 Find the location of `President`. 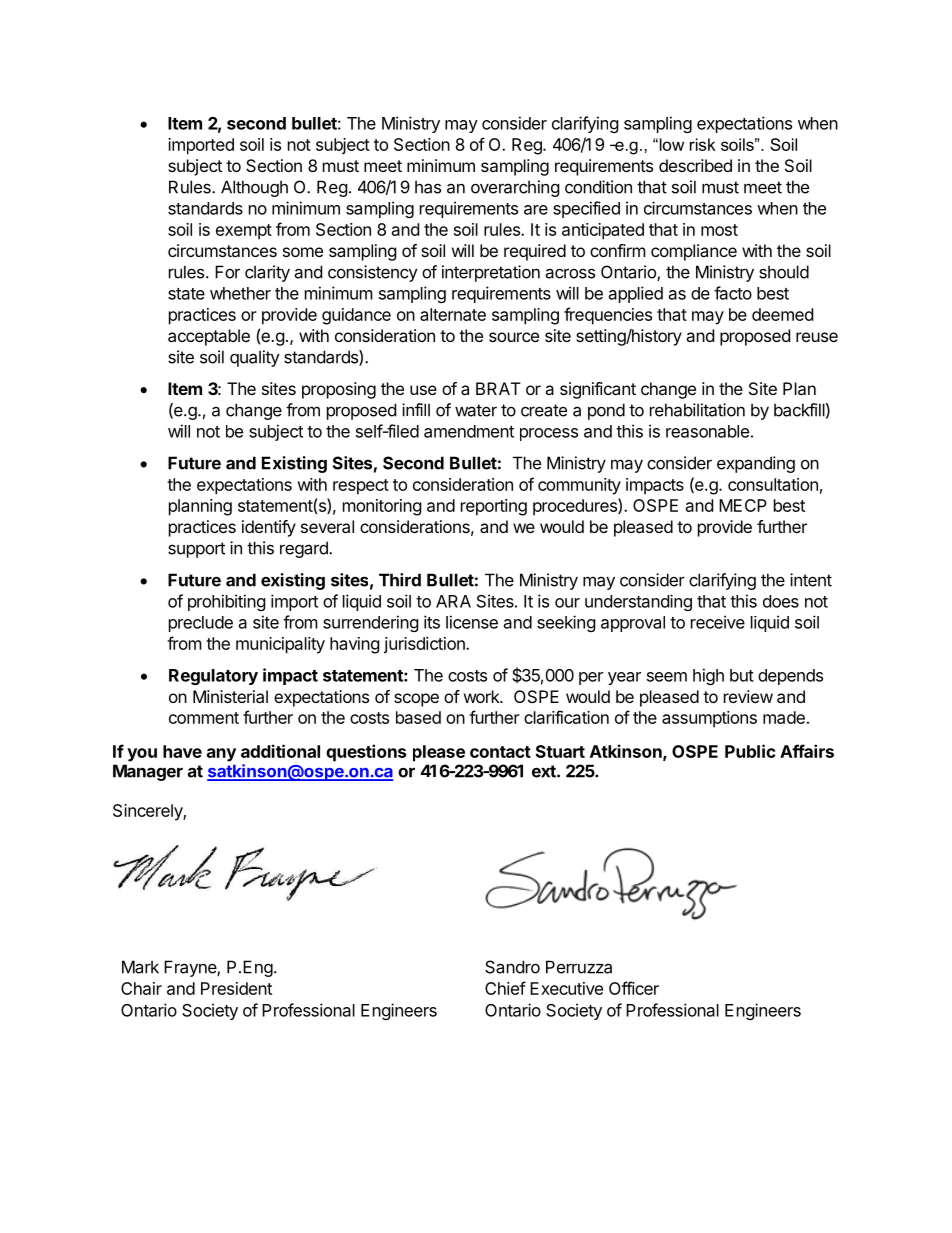

President is located at coordinates (236, 988).
